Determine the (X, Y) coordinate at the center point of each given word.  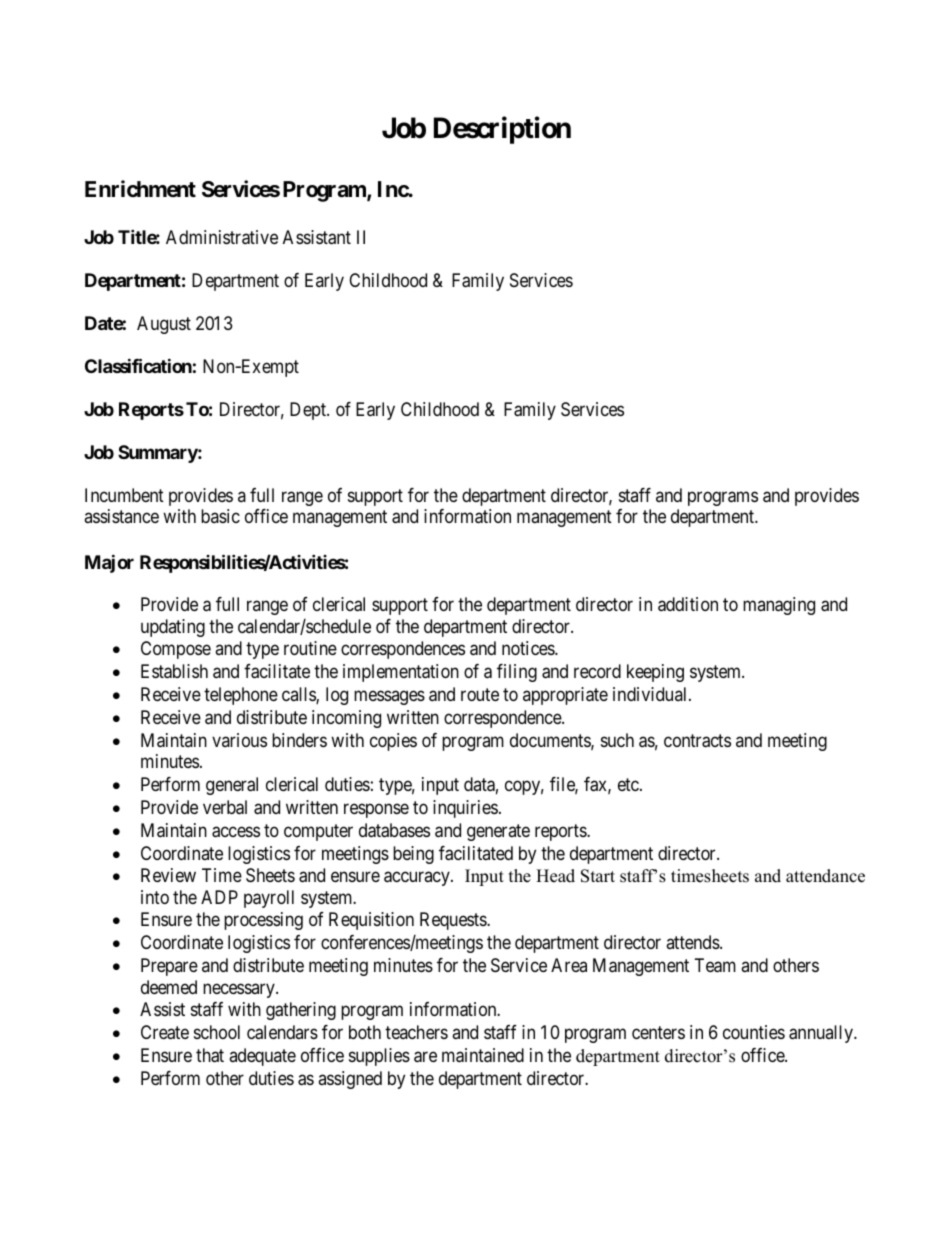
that (210, 1055)
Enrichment (140, 188)
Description (502, 130)
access (236, 832)
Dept (309, 411)
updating (173, 628)
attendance (825, 876)
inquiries (465, 809)
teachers (416, 1032)
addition (688, 604)
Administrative (222, 237)
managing (779, 606)
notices (529, 648)
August (164, 325)
